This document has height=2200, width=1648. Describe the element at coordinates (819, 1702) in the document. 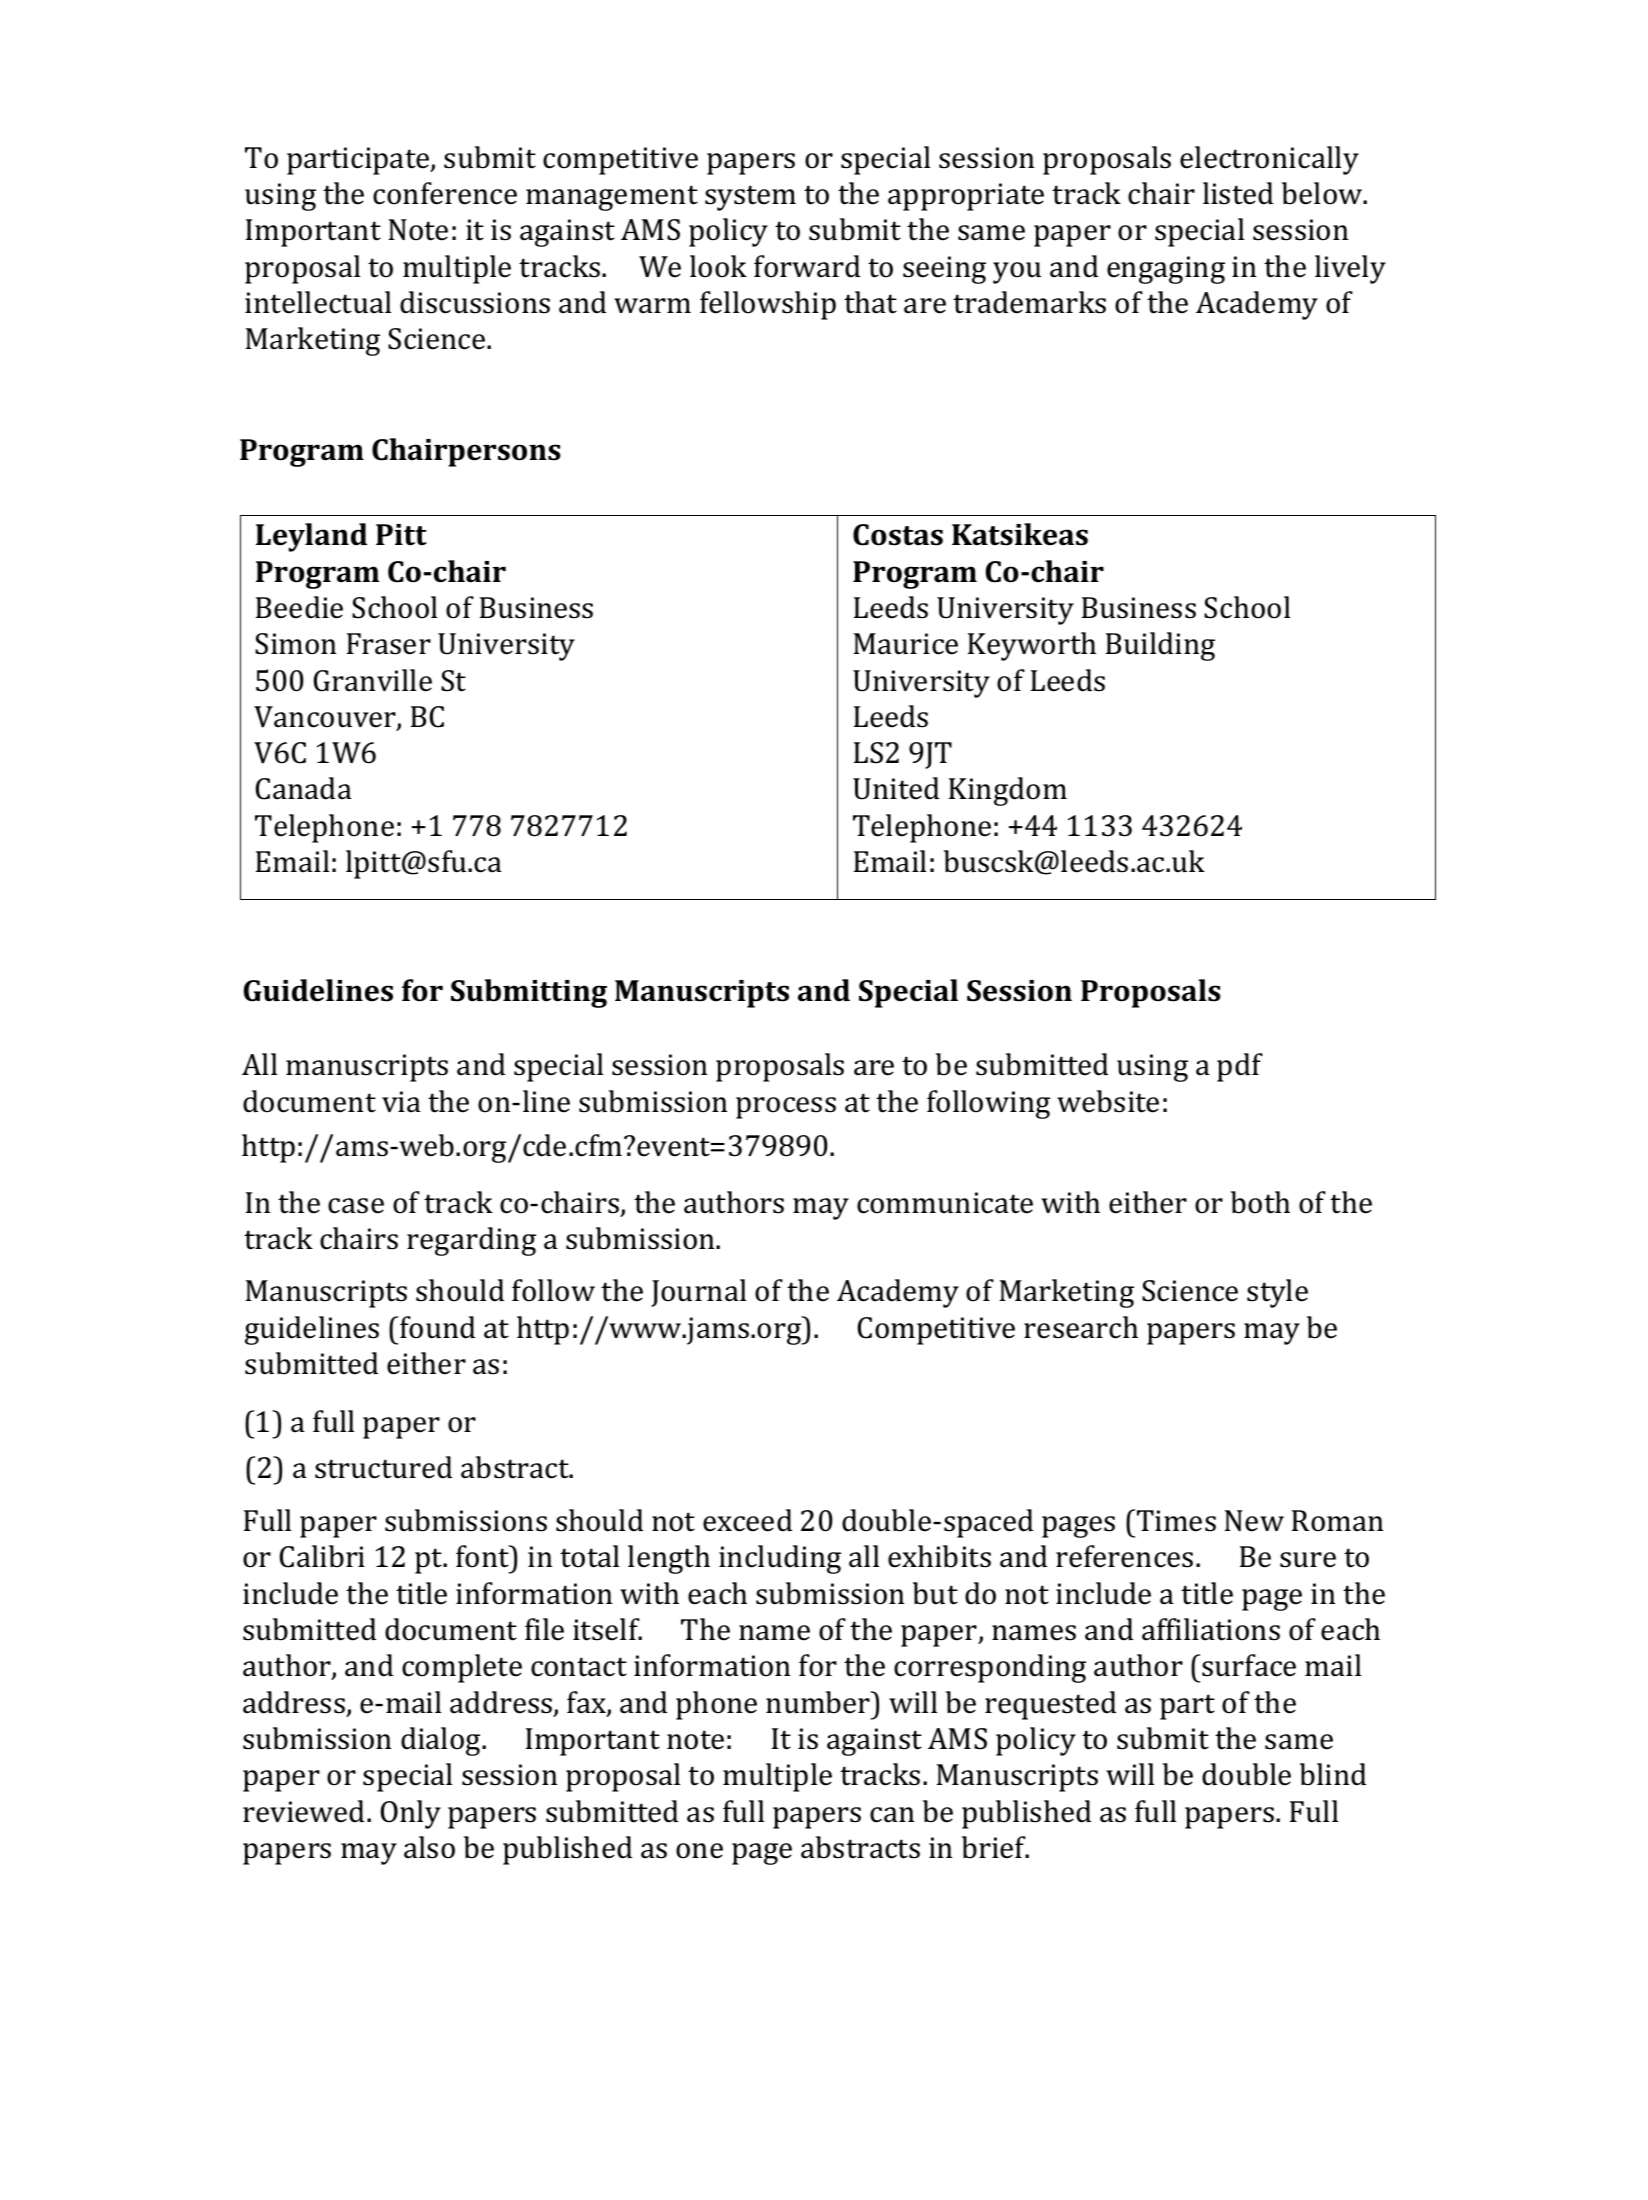

I see `number` at that location.
